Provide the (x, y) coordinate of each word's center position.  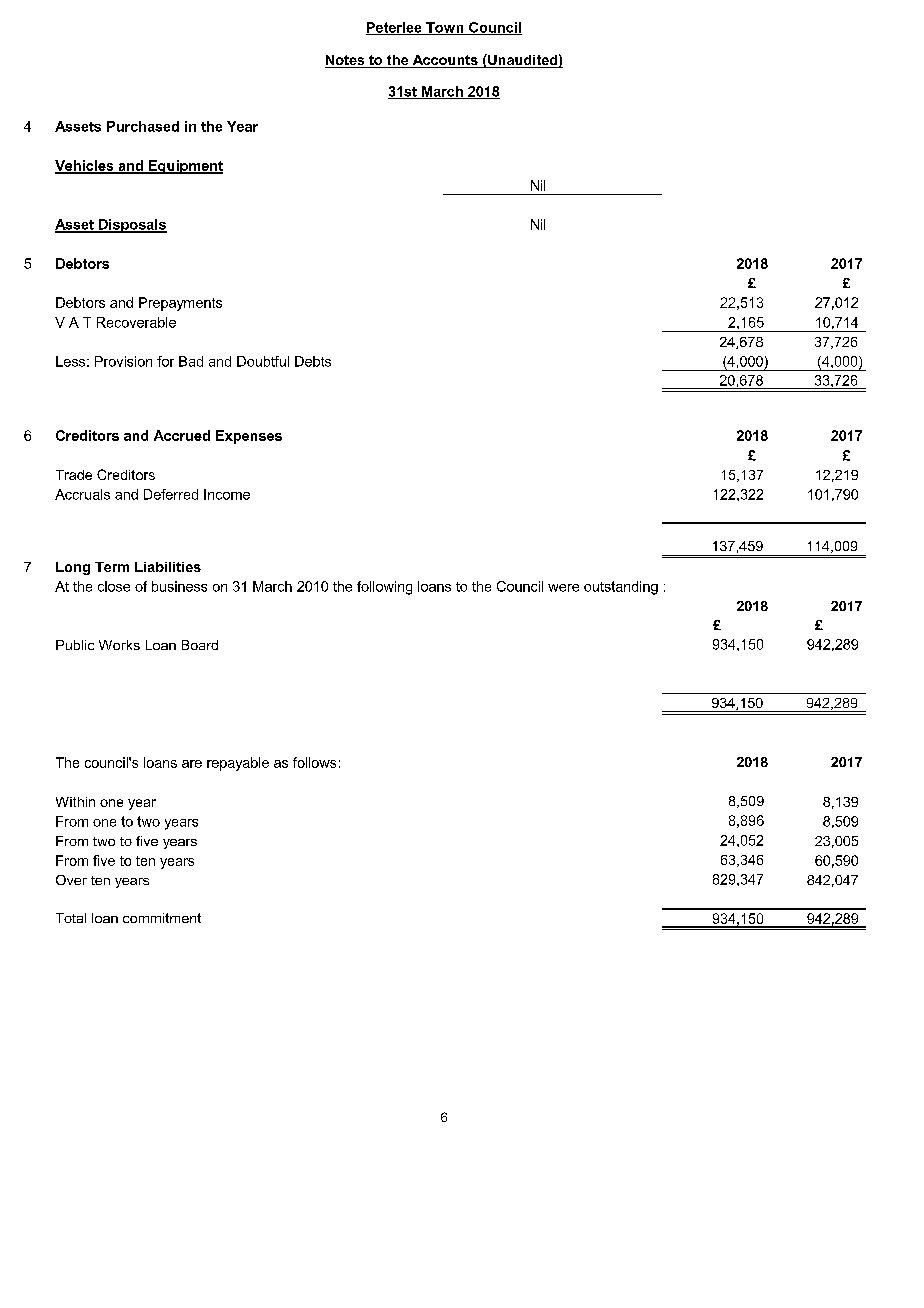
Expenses (249, 437)
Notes (346, 61)
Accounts (445, 61)
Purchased (143, 126)
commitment (162, 918)
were (563, 588)
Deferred (171, 494)
